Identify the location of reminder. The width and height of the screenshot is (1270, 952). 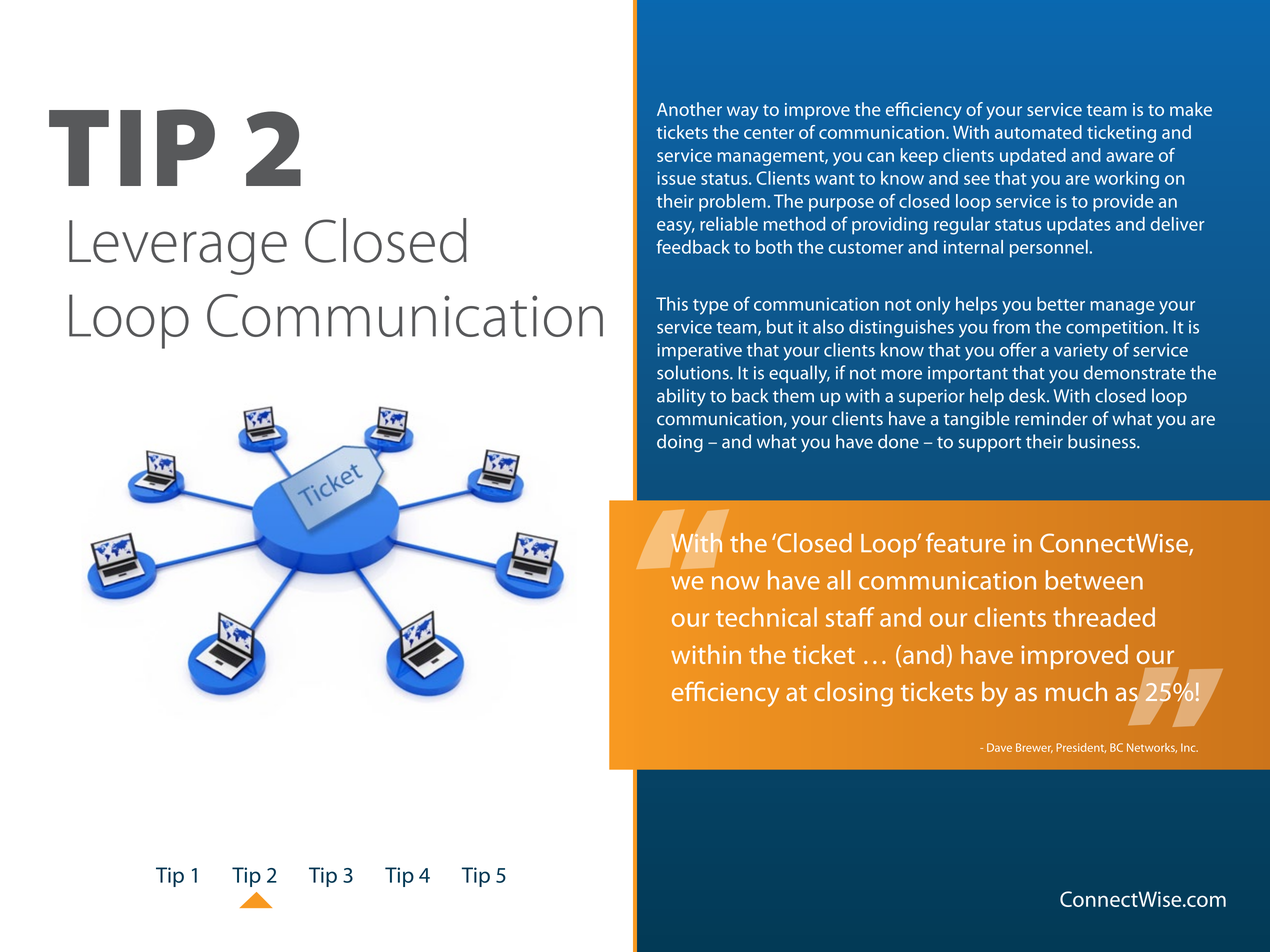
(1051, 418).
